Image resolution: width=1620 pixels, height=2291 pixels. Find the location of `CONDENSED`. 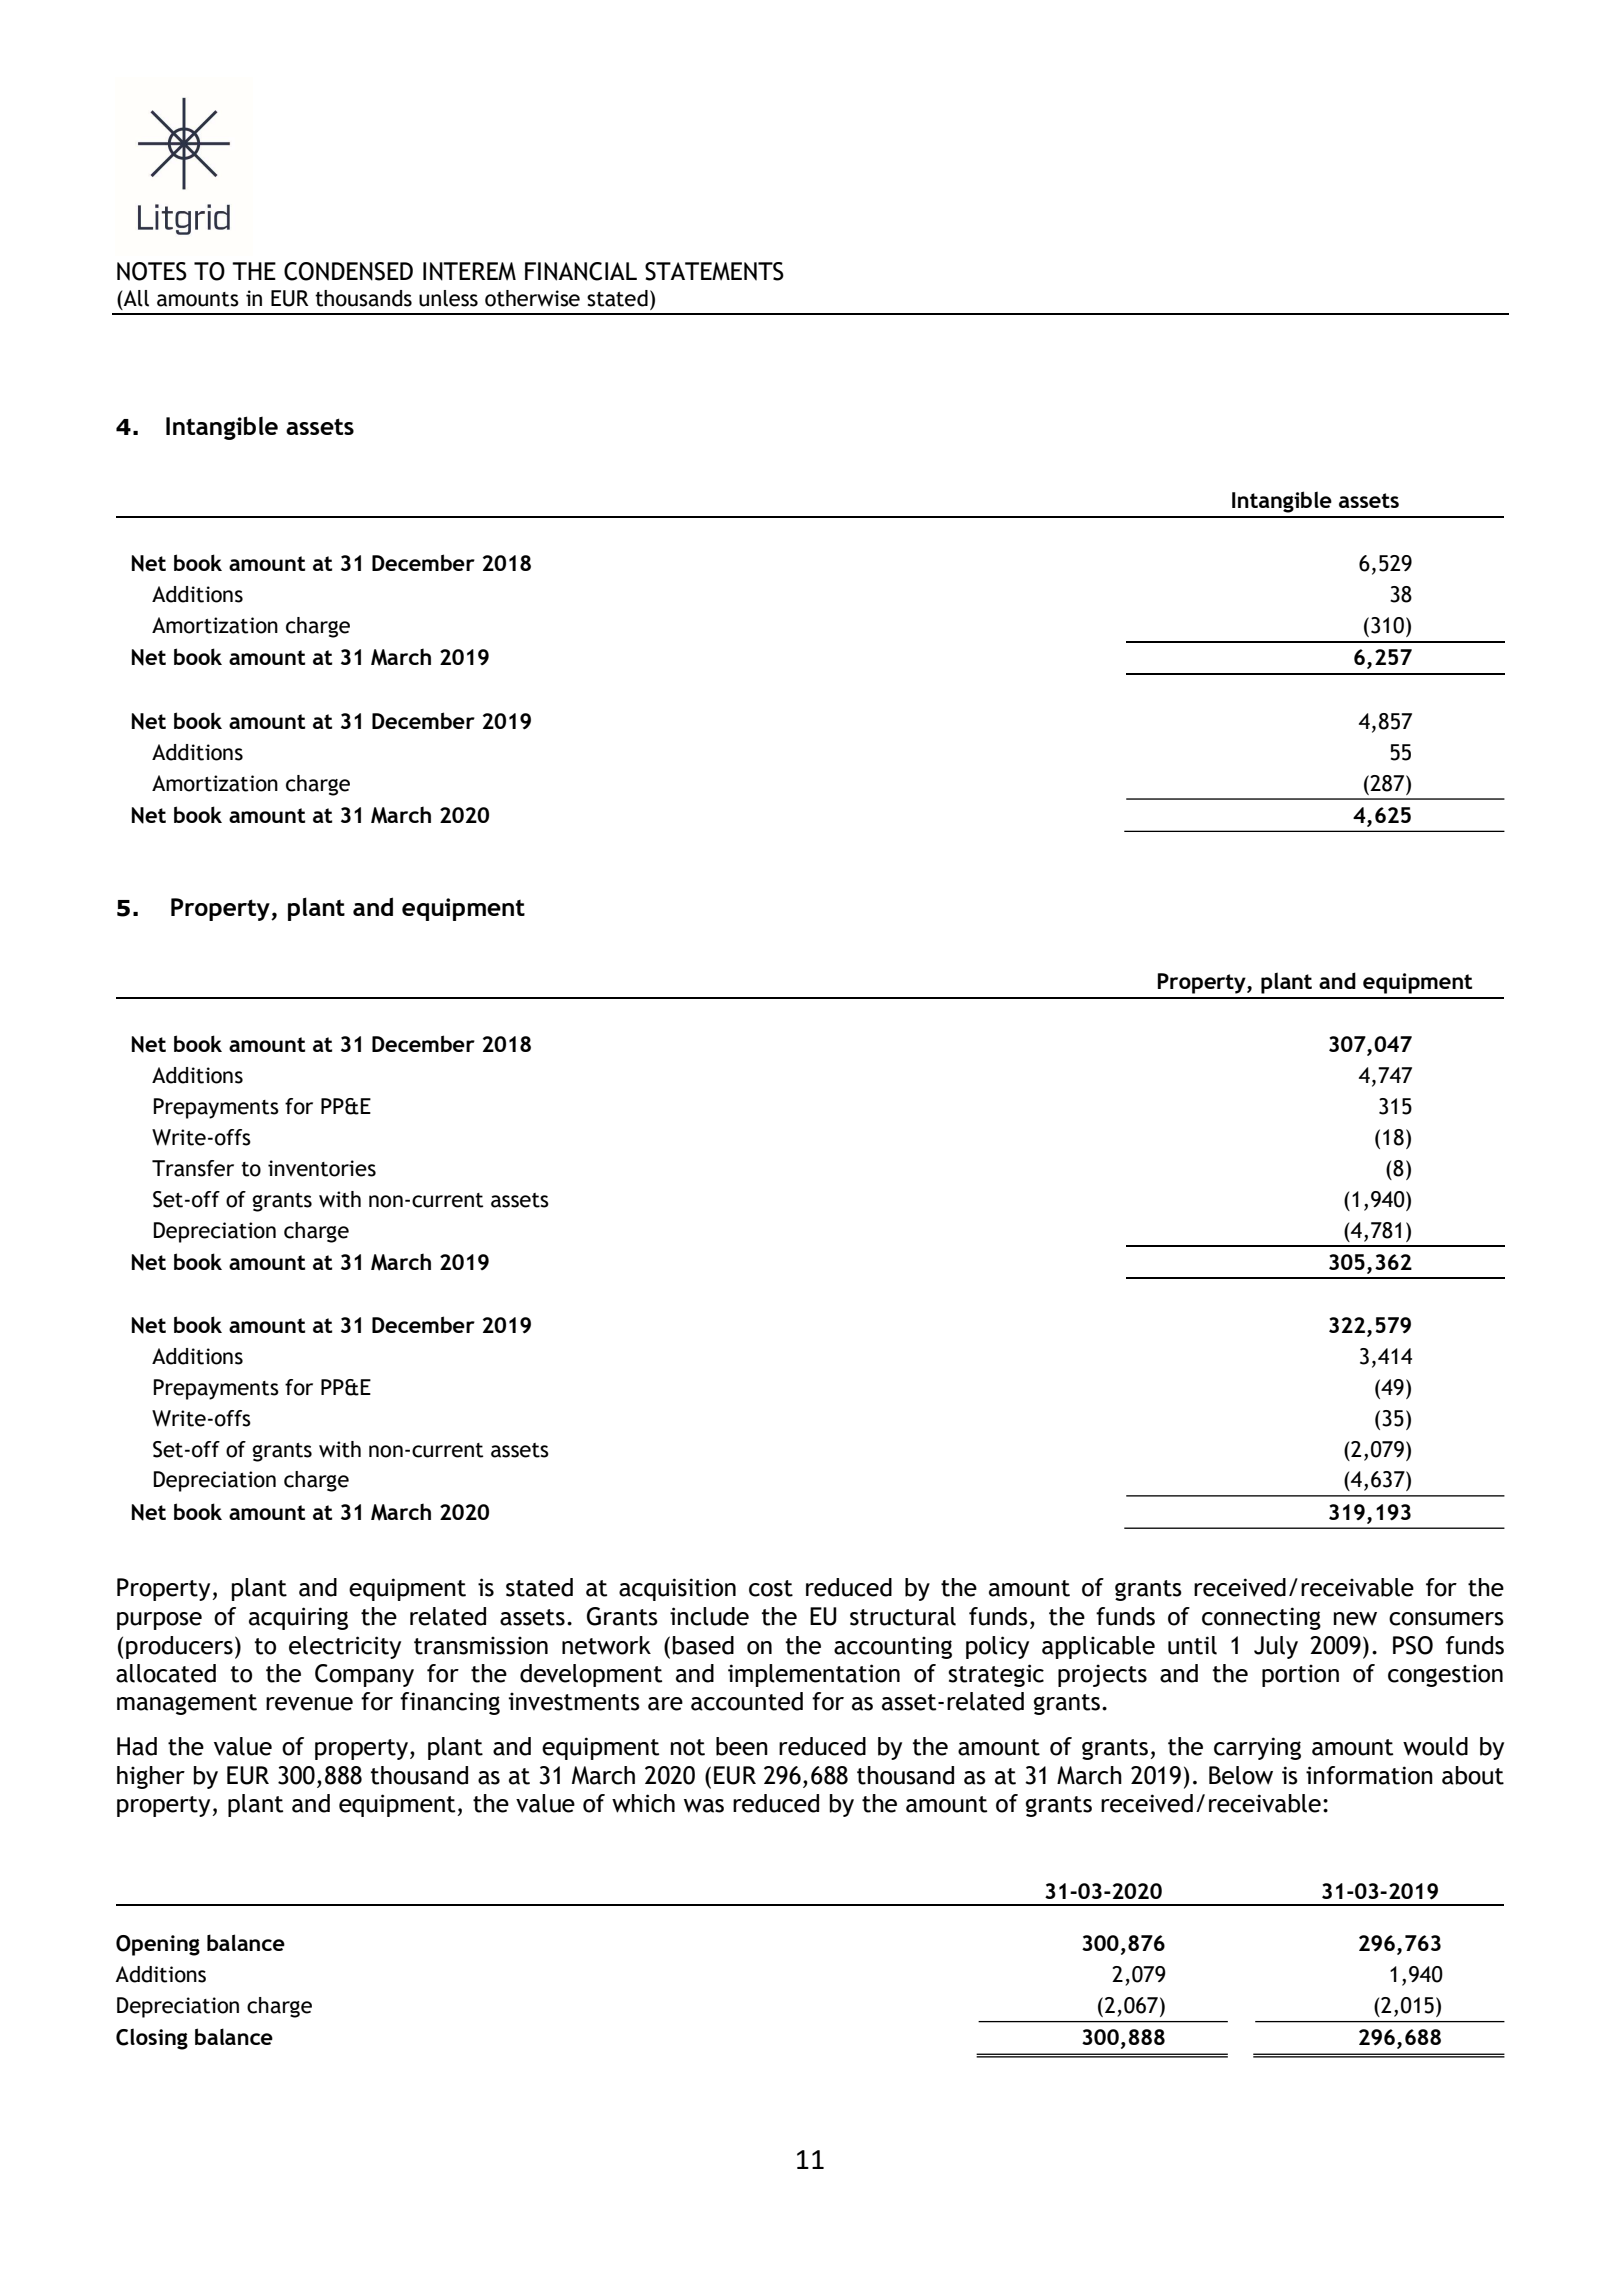

CONDENSED is located at coordinates (348, 271).
